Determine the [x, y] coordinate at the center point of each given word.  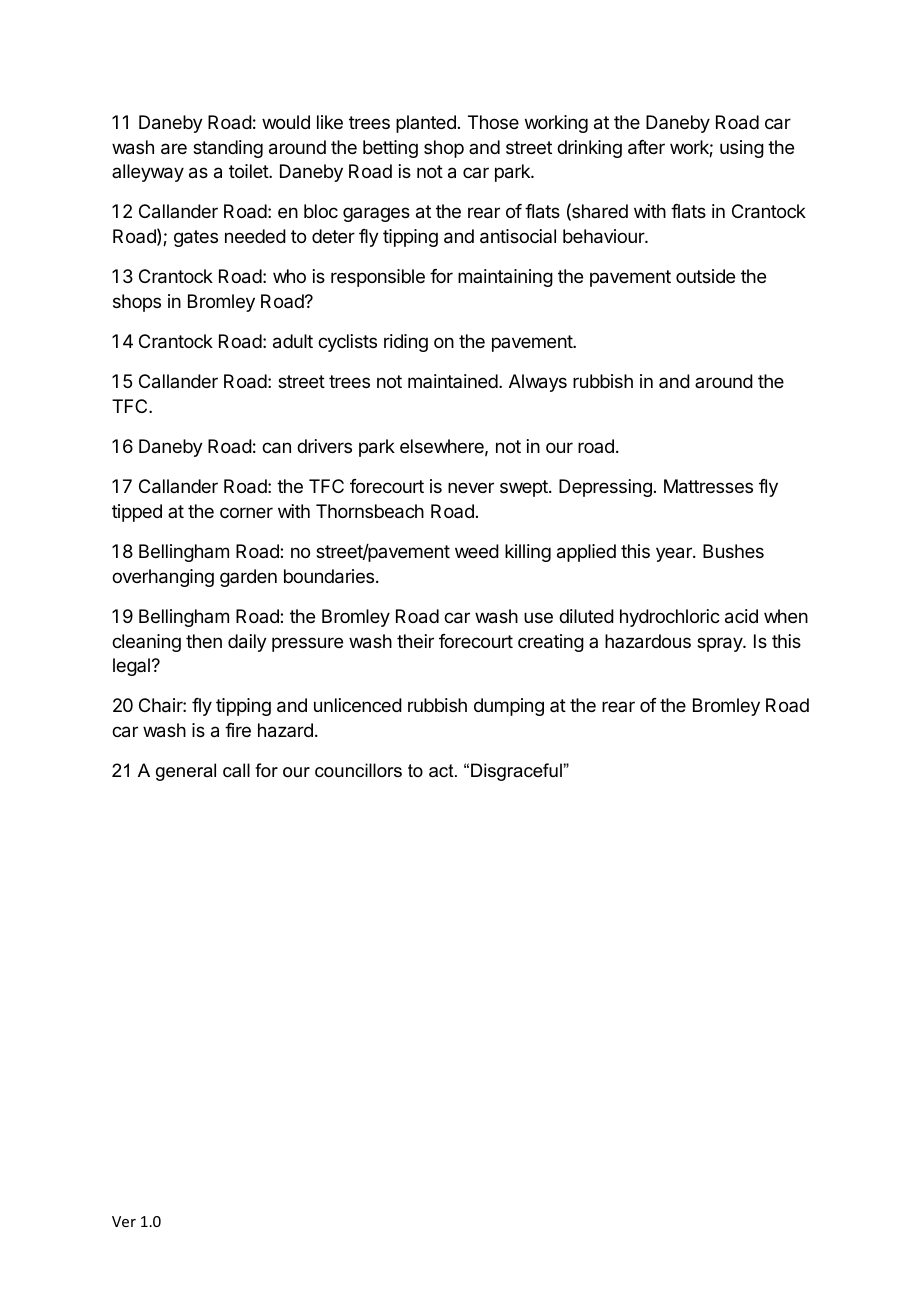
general [186, 772]
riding [406, 343]
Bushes [733, 551]
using [742, 149]
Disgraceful [517, 772]
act [442, 771]
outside [705, 276]
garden [248, 578]
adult [293, 341]
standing [228, 149]
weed [477, 551]
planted [426, 124]
